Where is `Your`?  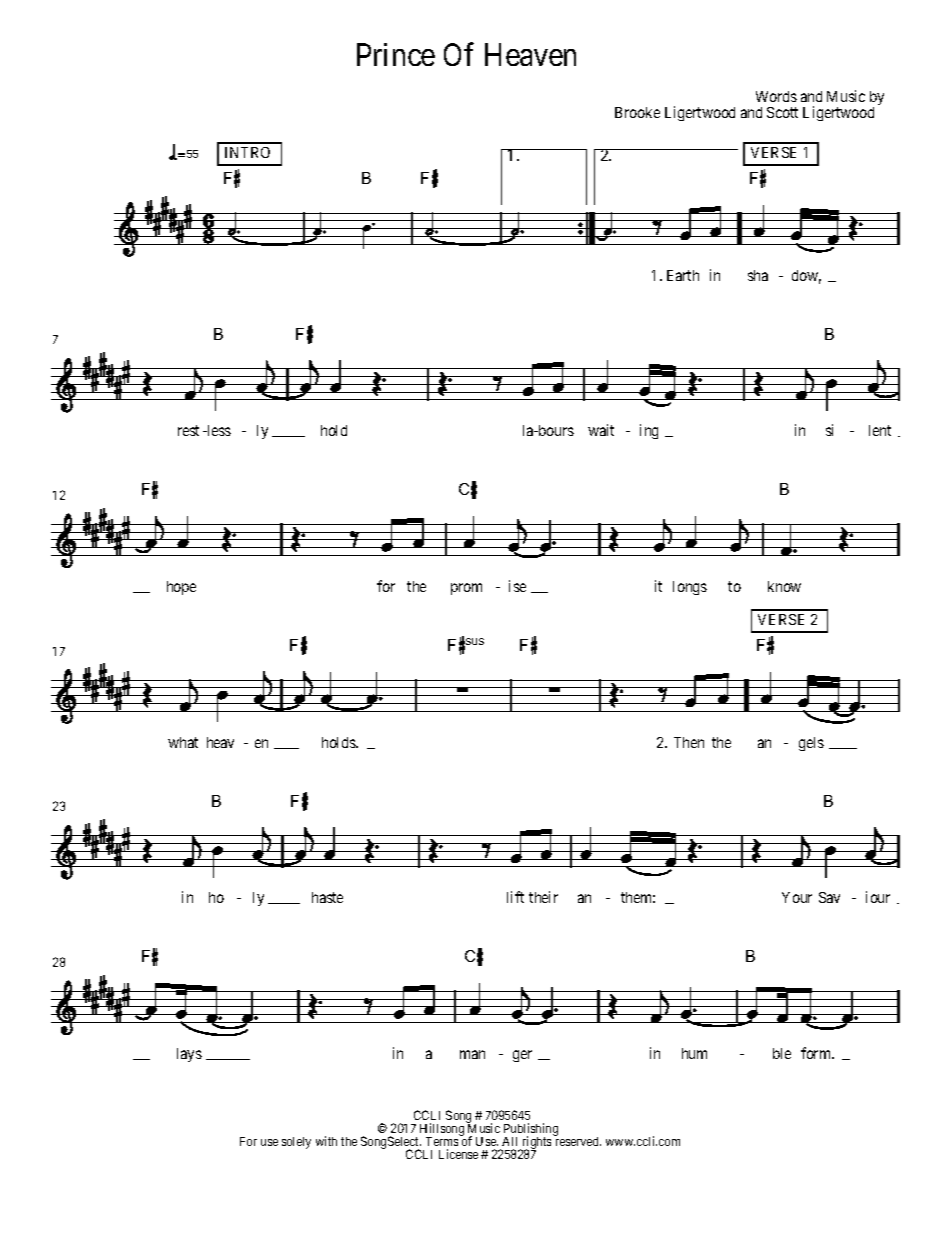 Your is located at coordinates (797, 897).
